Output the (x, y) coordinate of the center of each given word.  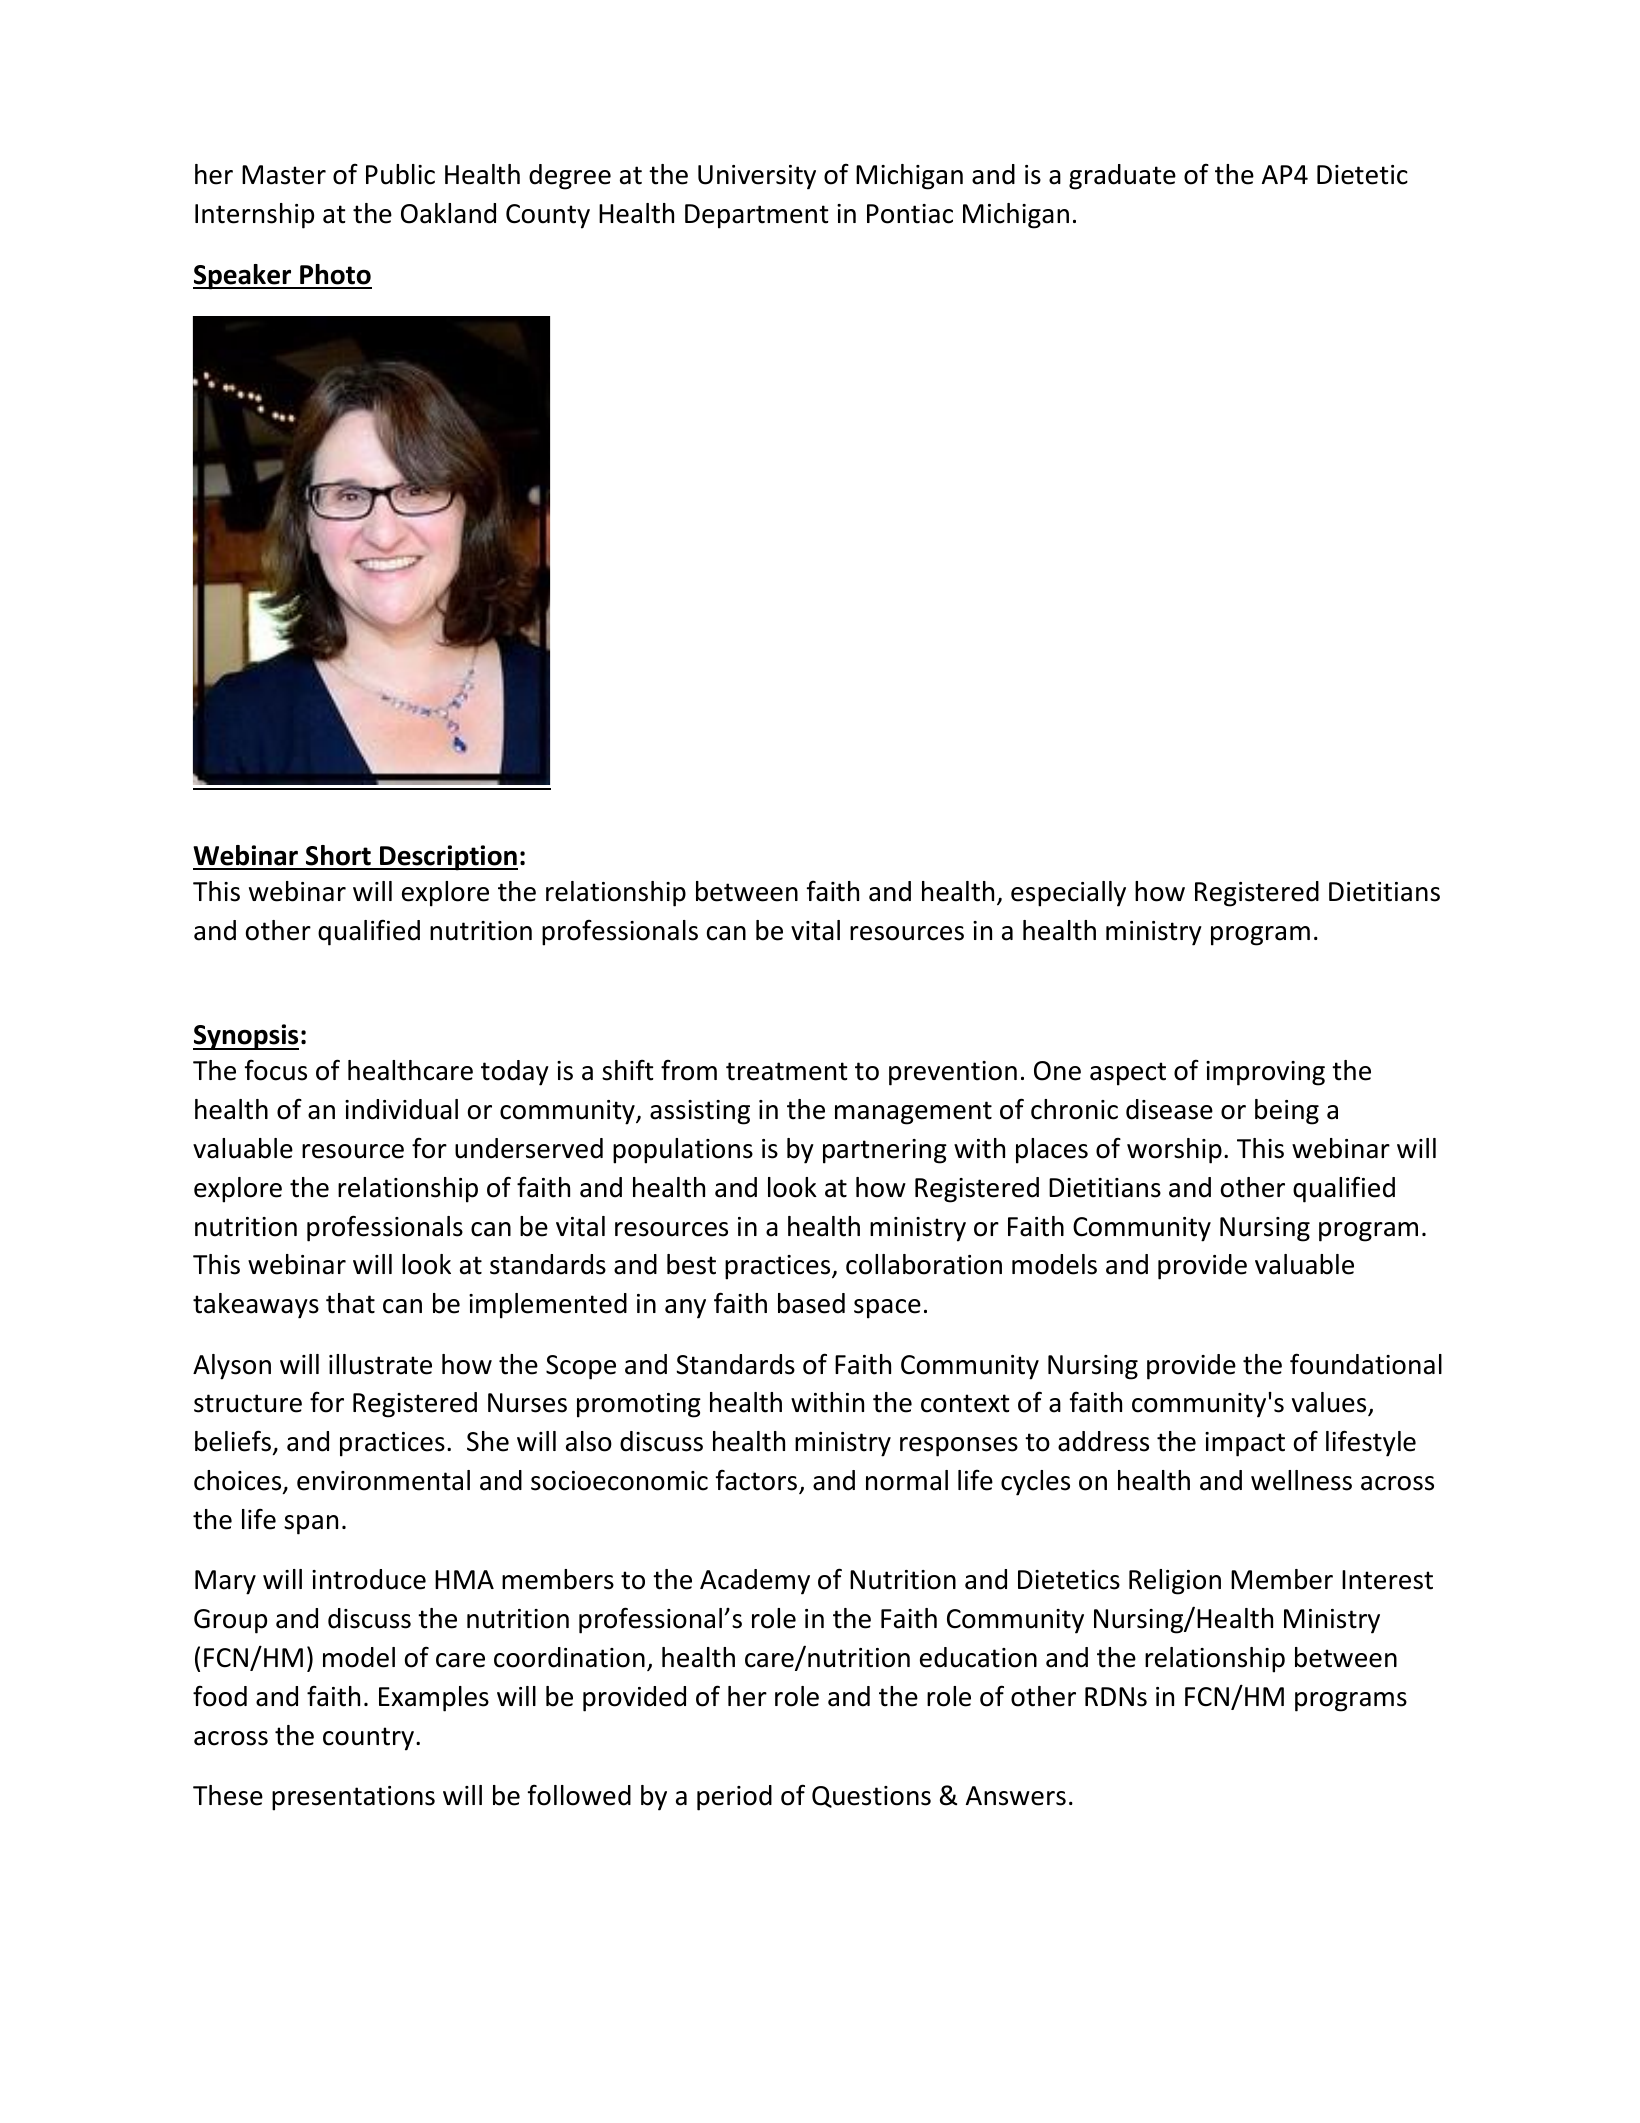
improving (1265, 1073)
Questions (871, 1797)
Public (400, 174)
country (368, 1739)
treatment (787, 1071)
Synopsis (246, 1037)
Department (757, 216)
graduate (1122, 177)
